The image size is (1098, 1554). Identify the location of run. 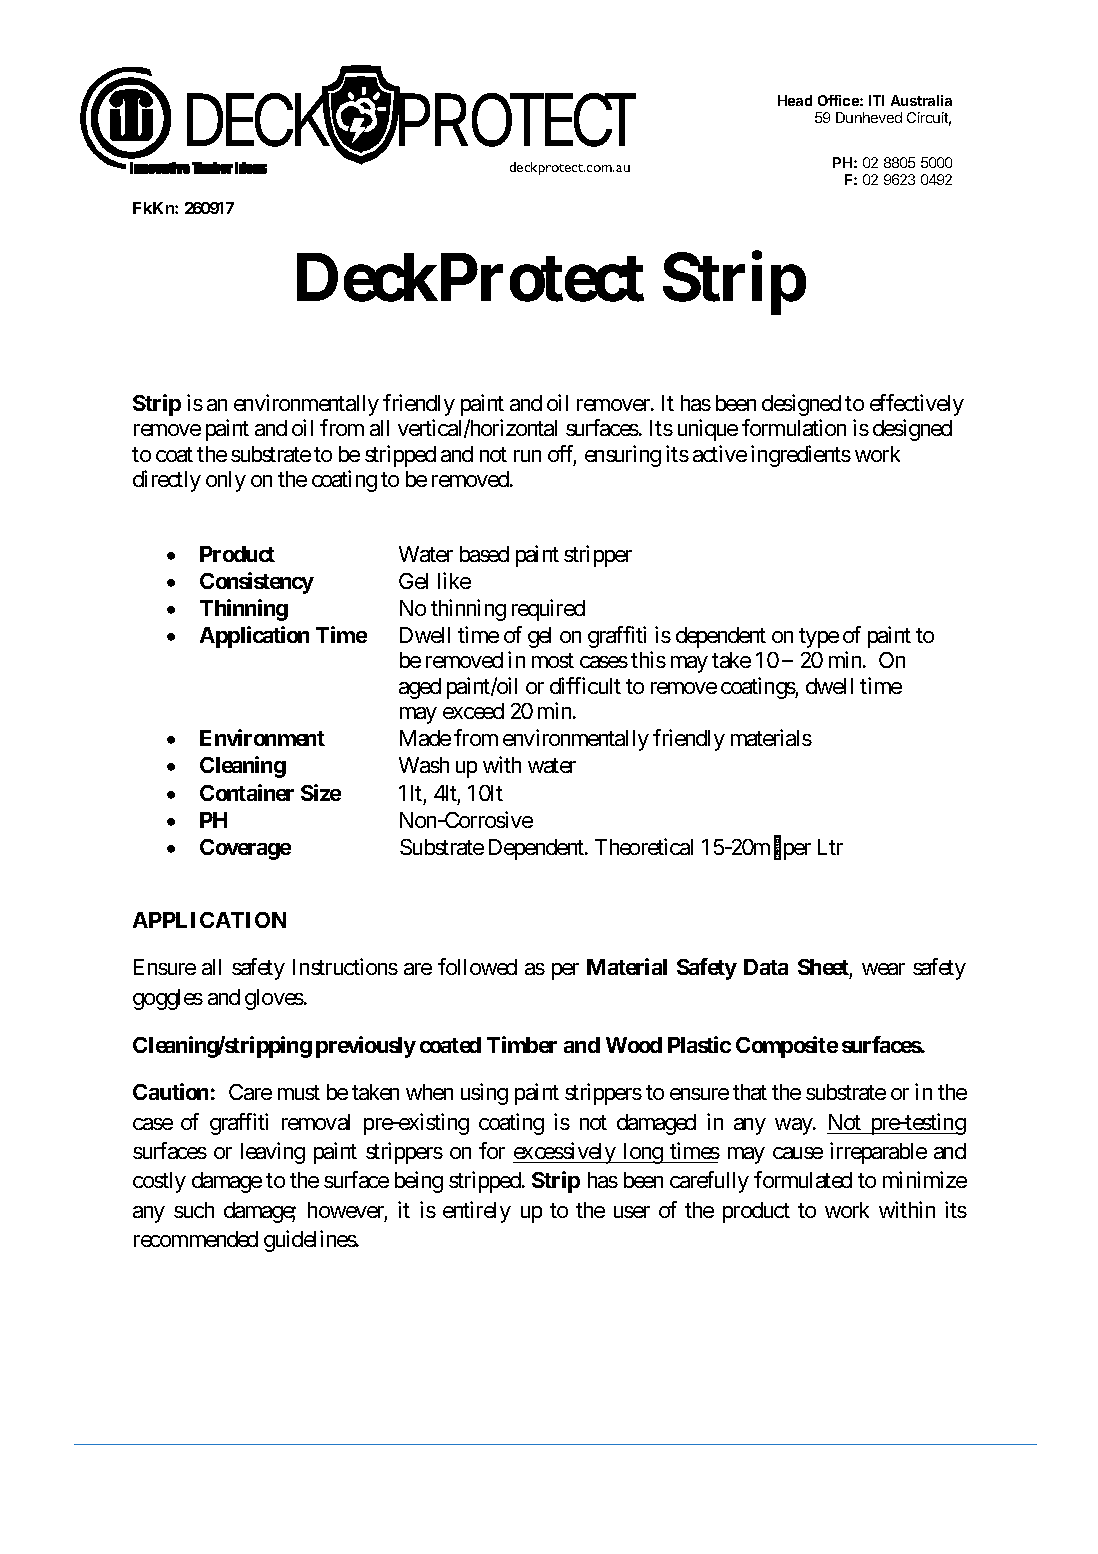
(527, 456).
